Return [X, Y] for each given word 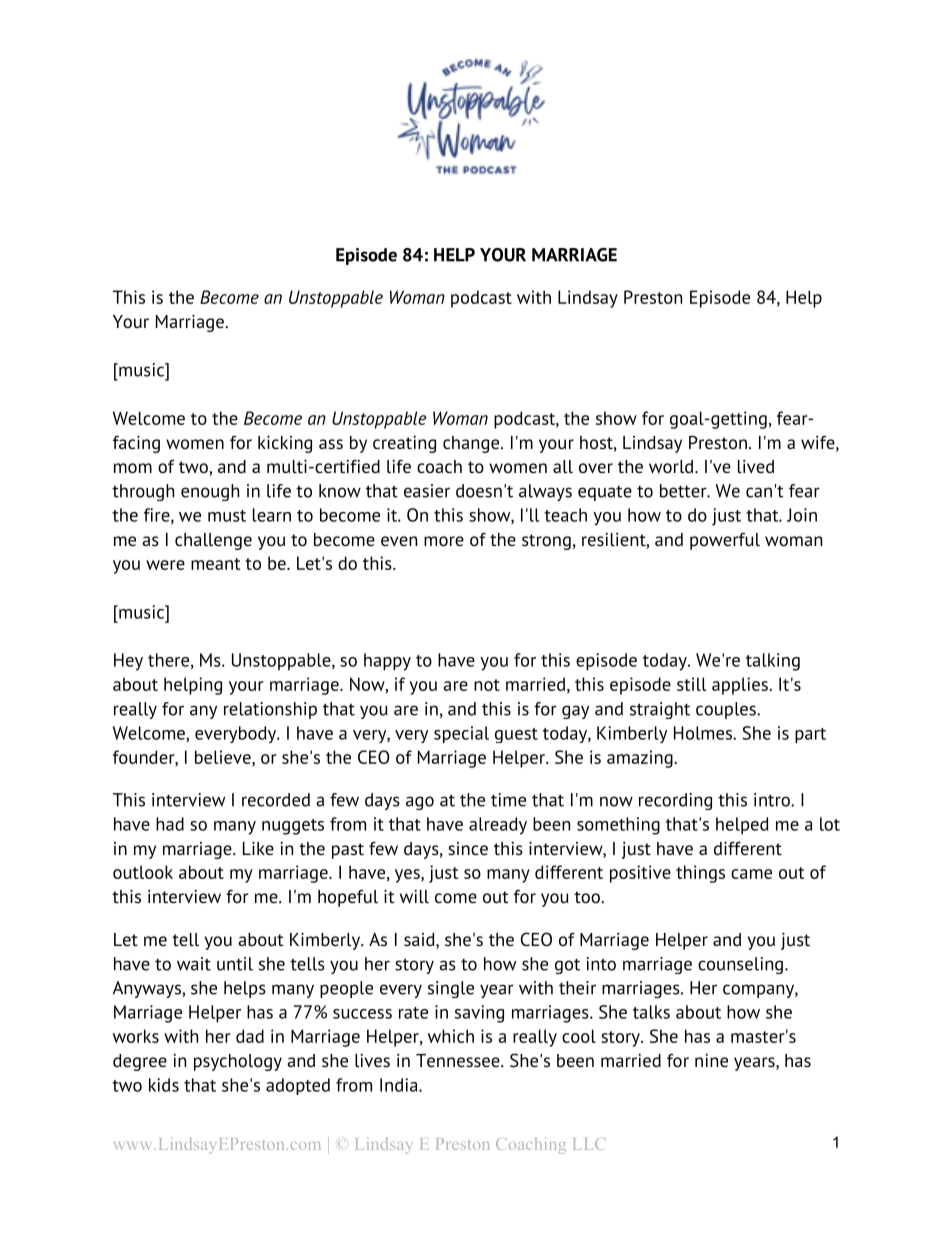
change [472, 444]
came [751, 874]
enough [210, 492]
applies [741, 686]
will [414, 896]
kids [164, 1085]
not [487, 685]
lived [756, 466]
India [400, 1085]
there [168, 660]
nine [711, 1061]
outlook [143, 872]
